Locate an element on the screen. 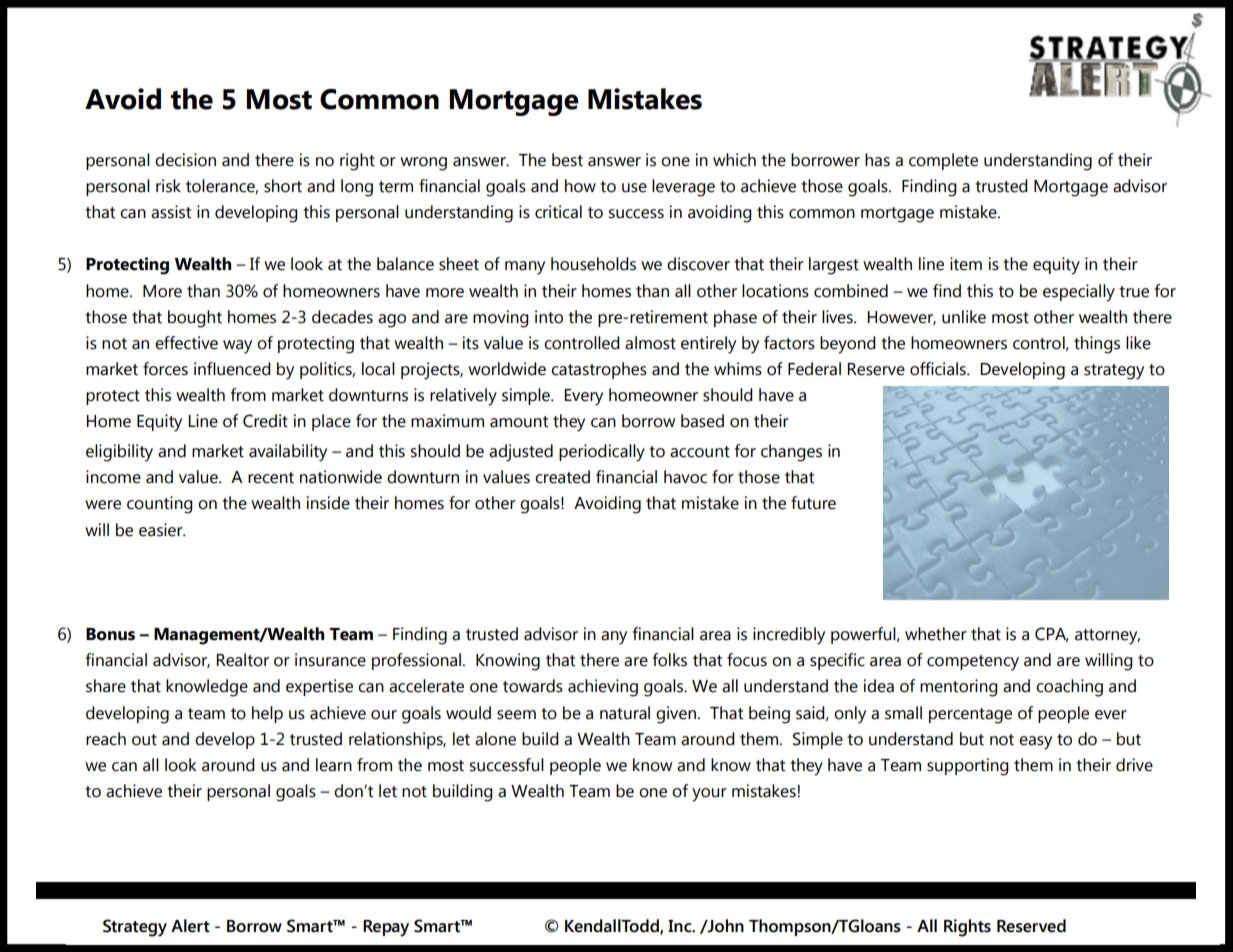 This screenshot has height=952, width=1233. supporting is located at coordinates (968, 767).
